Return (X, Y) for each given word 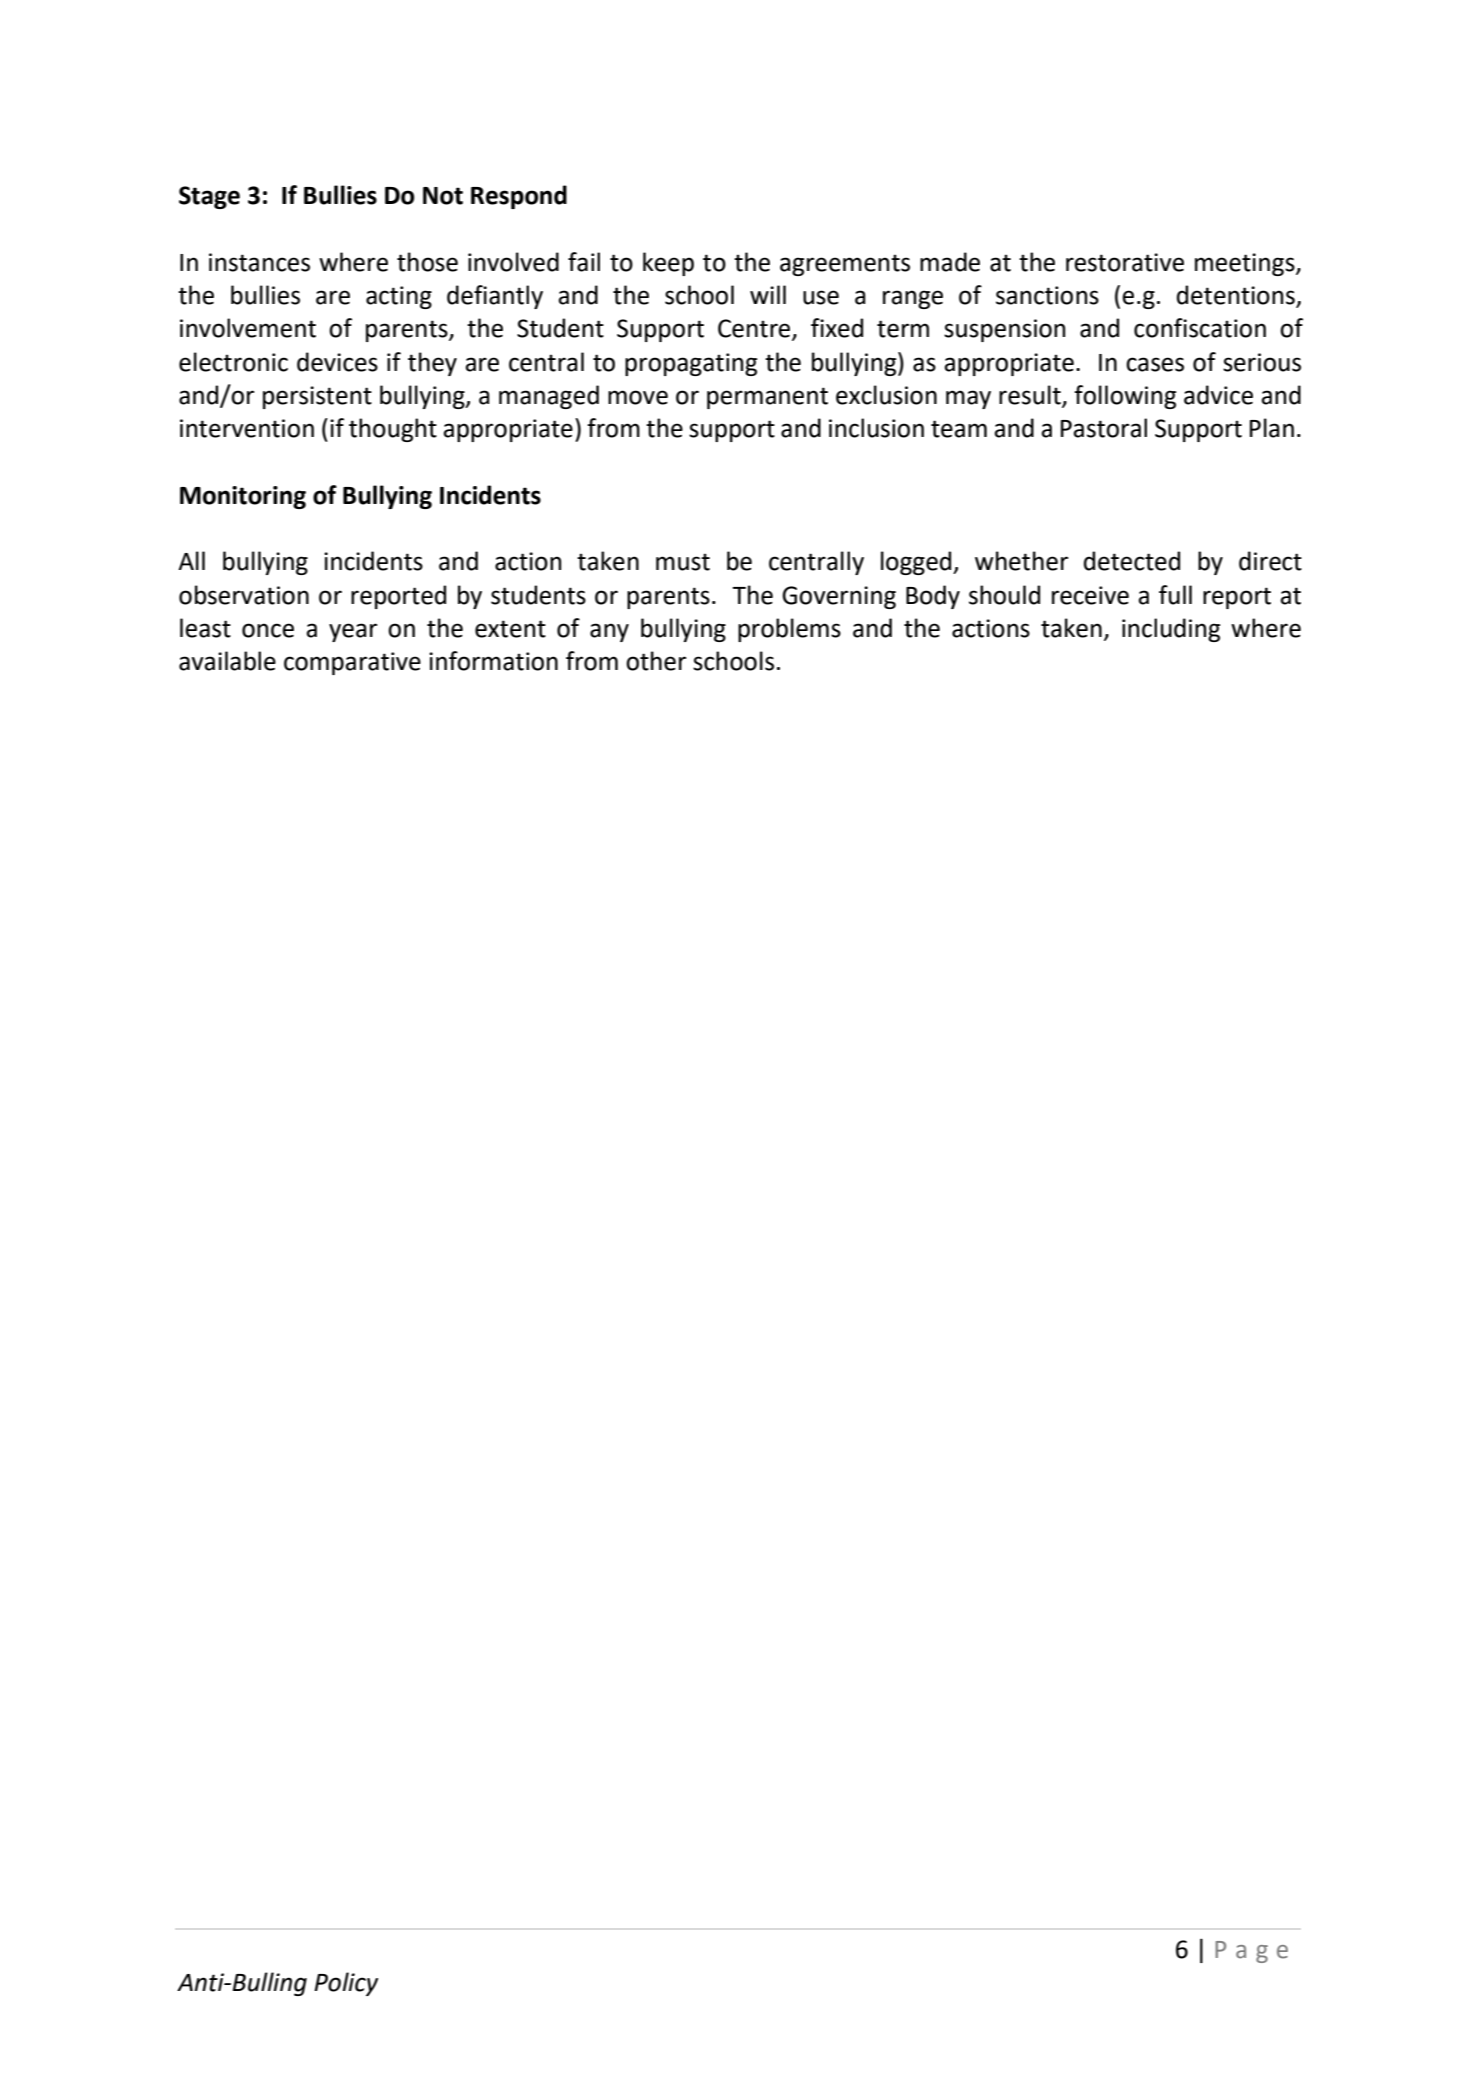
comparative (352, 663)
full (1175, 595)
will (768, 294)
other (656, 661)
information (493, 661)
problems (789, 630)
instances (259, 262)
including (1171, 630)
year (353, 632)
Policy (346, 1984)
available (227, 661)
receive (1090, 595)
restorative (1125, 262)
